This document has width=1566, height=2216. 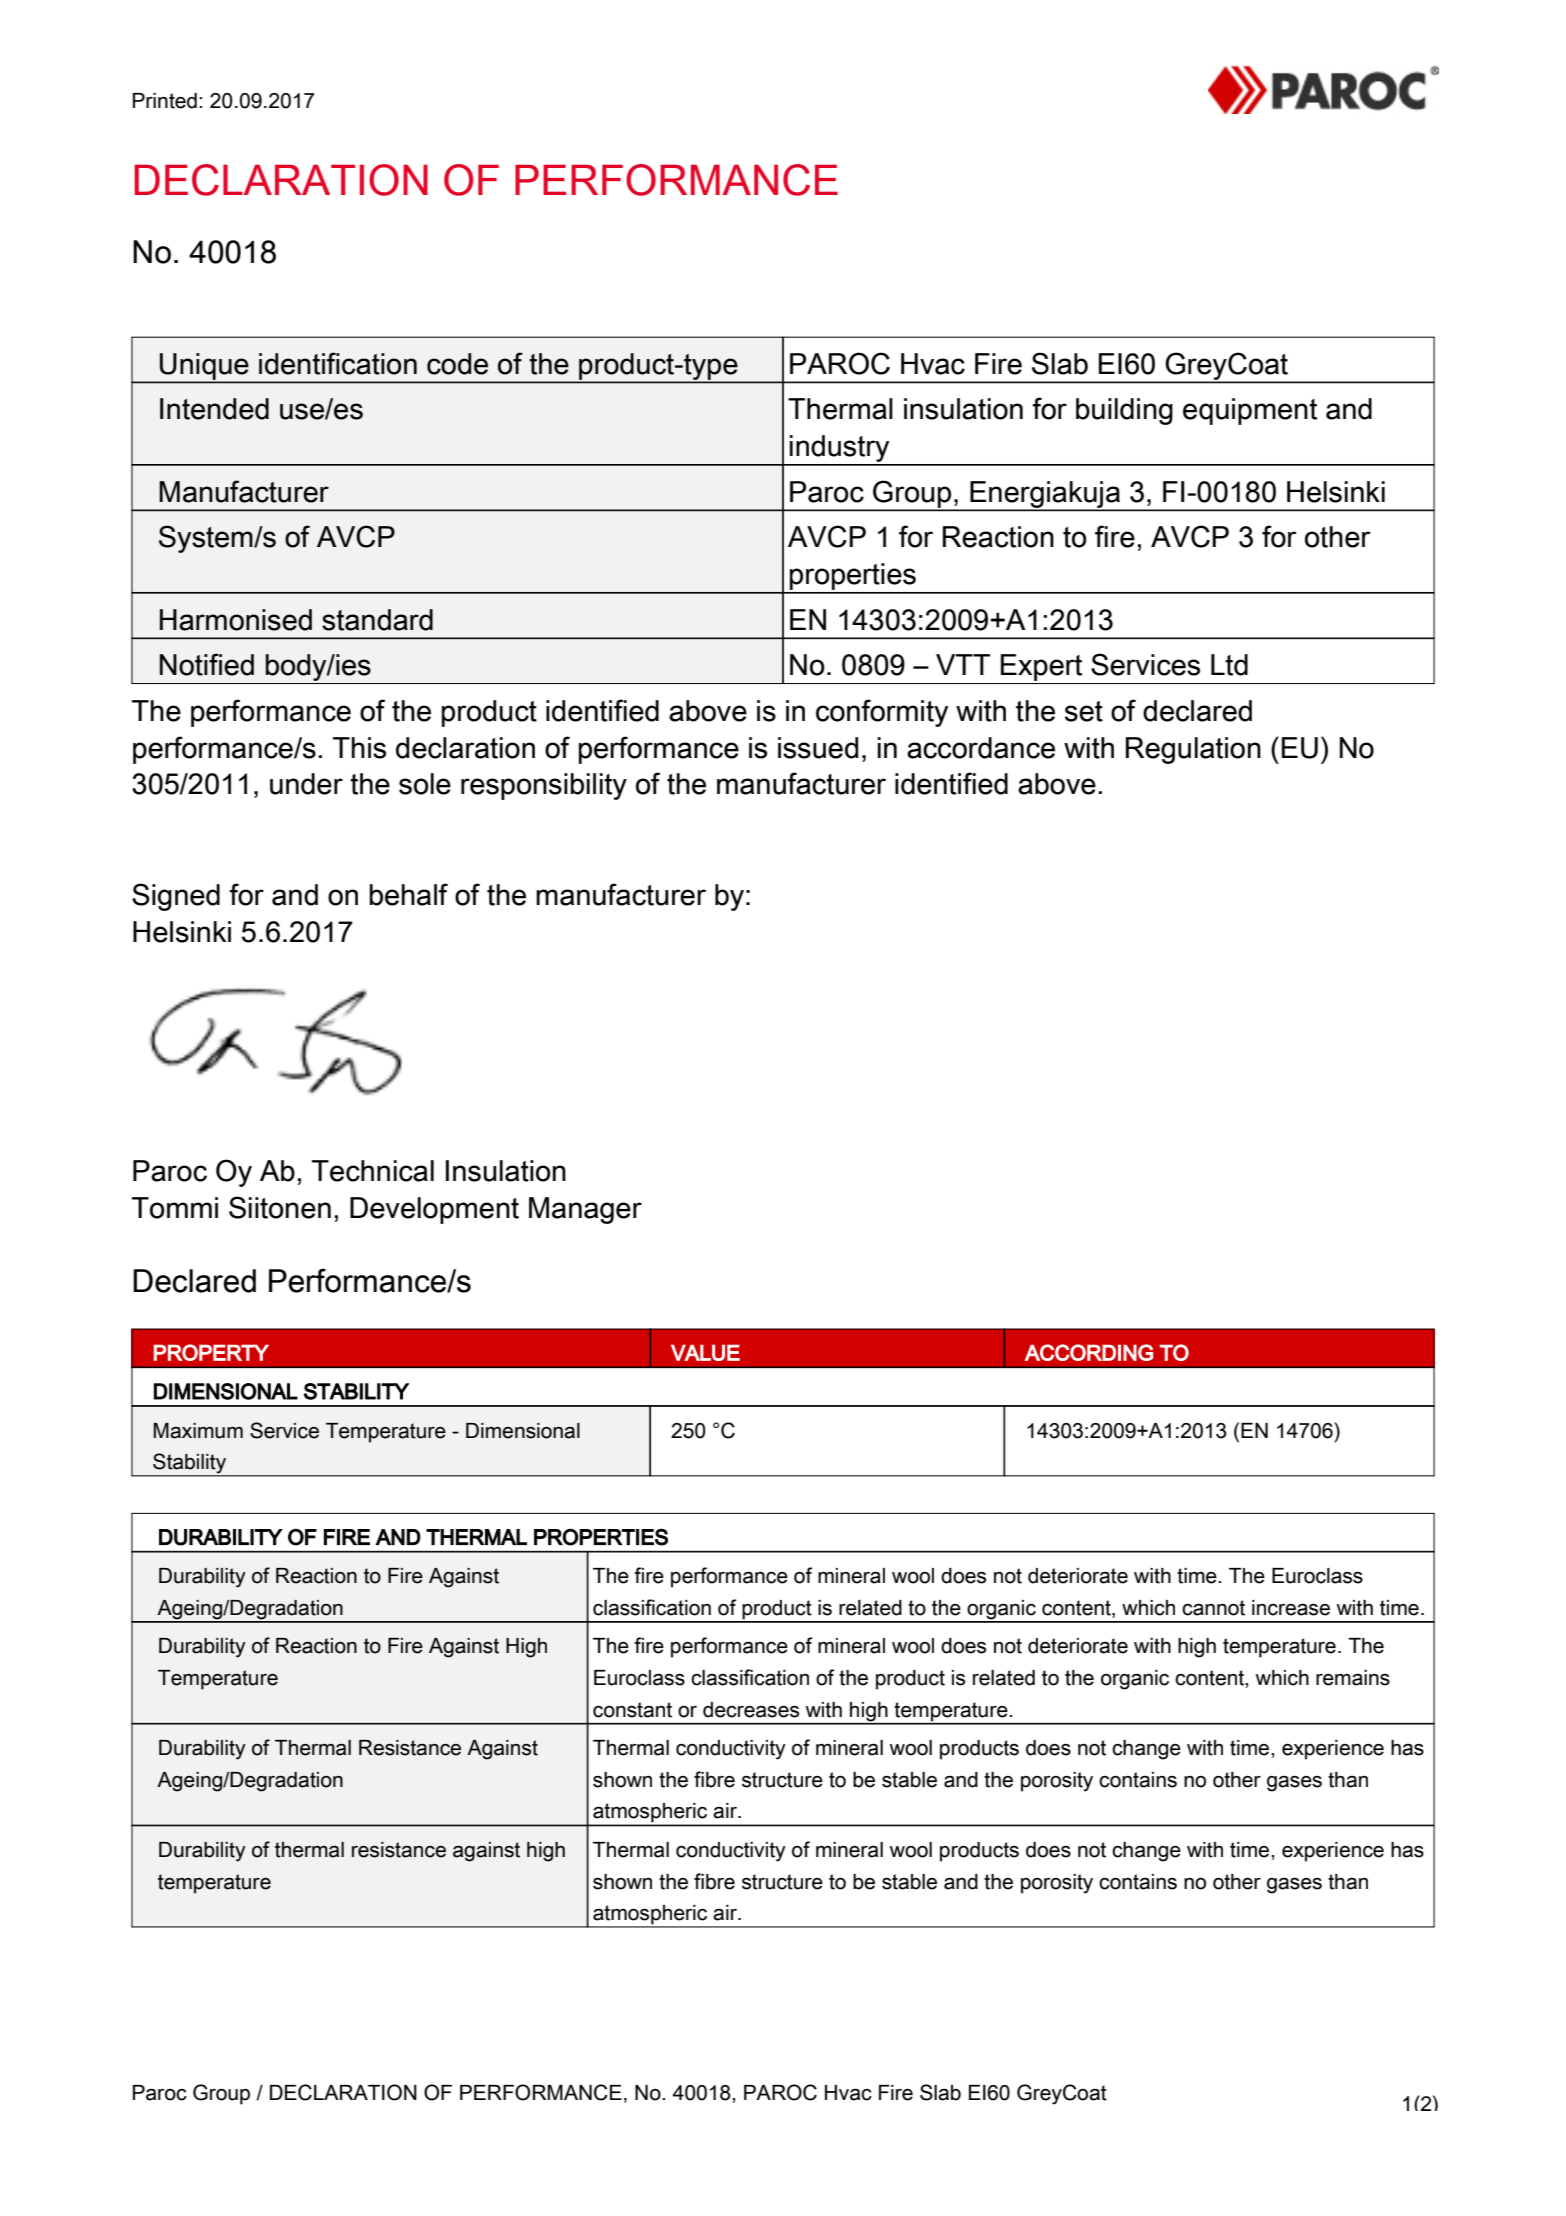 What do you see at coordinates (1213, 1608) in the document?
I see `cannot` at bounding box center [1213, 1608].
